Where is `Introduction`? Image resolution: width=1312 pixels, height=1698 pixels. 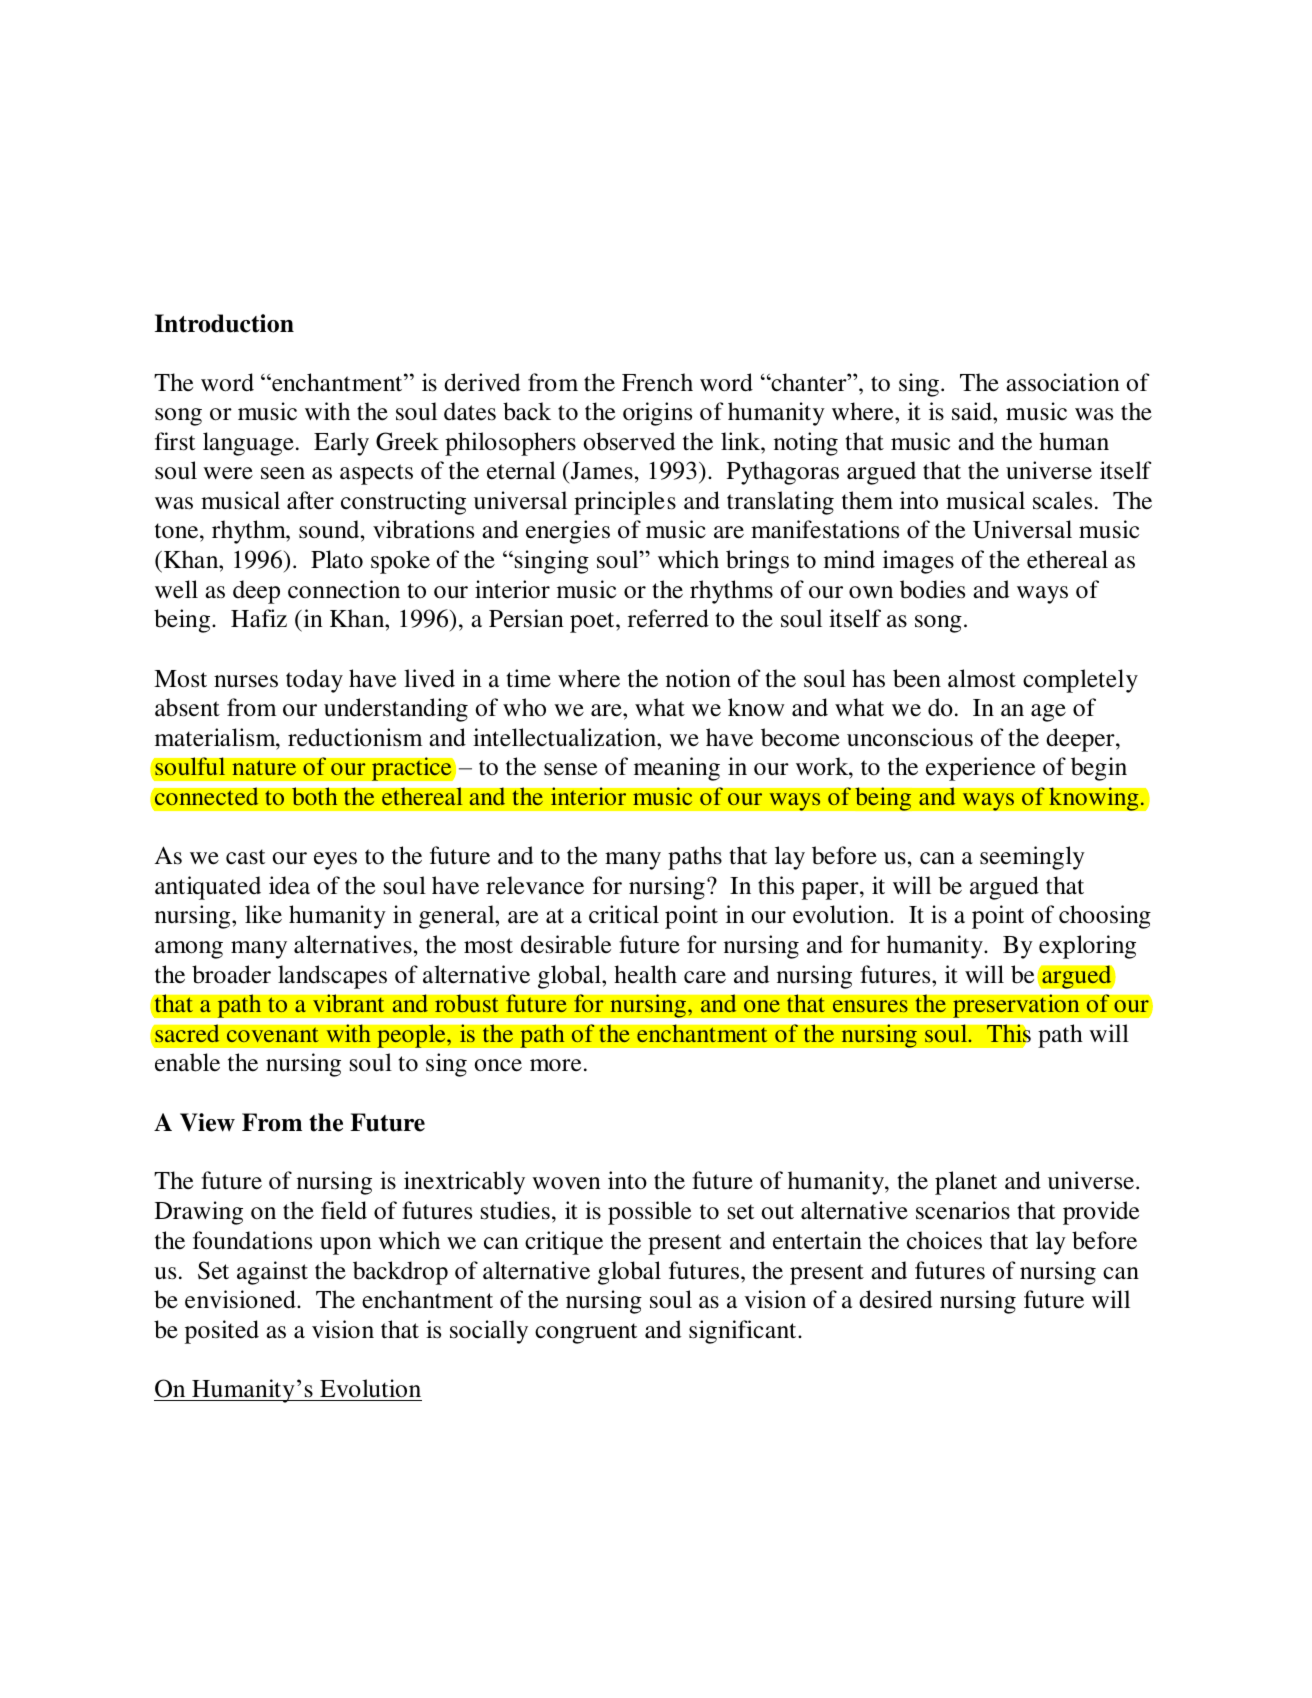 Introduction is located at coordinates (224, 323).
